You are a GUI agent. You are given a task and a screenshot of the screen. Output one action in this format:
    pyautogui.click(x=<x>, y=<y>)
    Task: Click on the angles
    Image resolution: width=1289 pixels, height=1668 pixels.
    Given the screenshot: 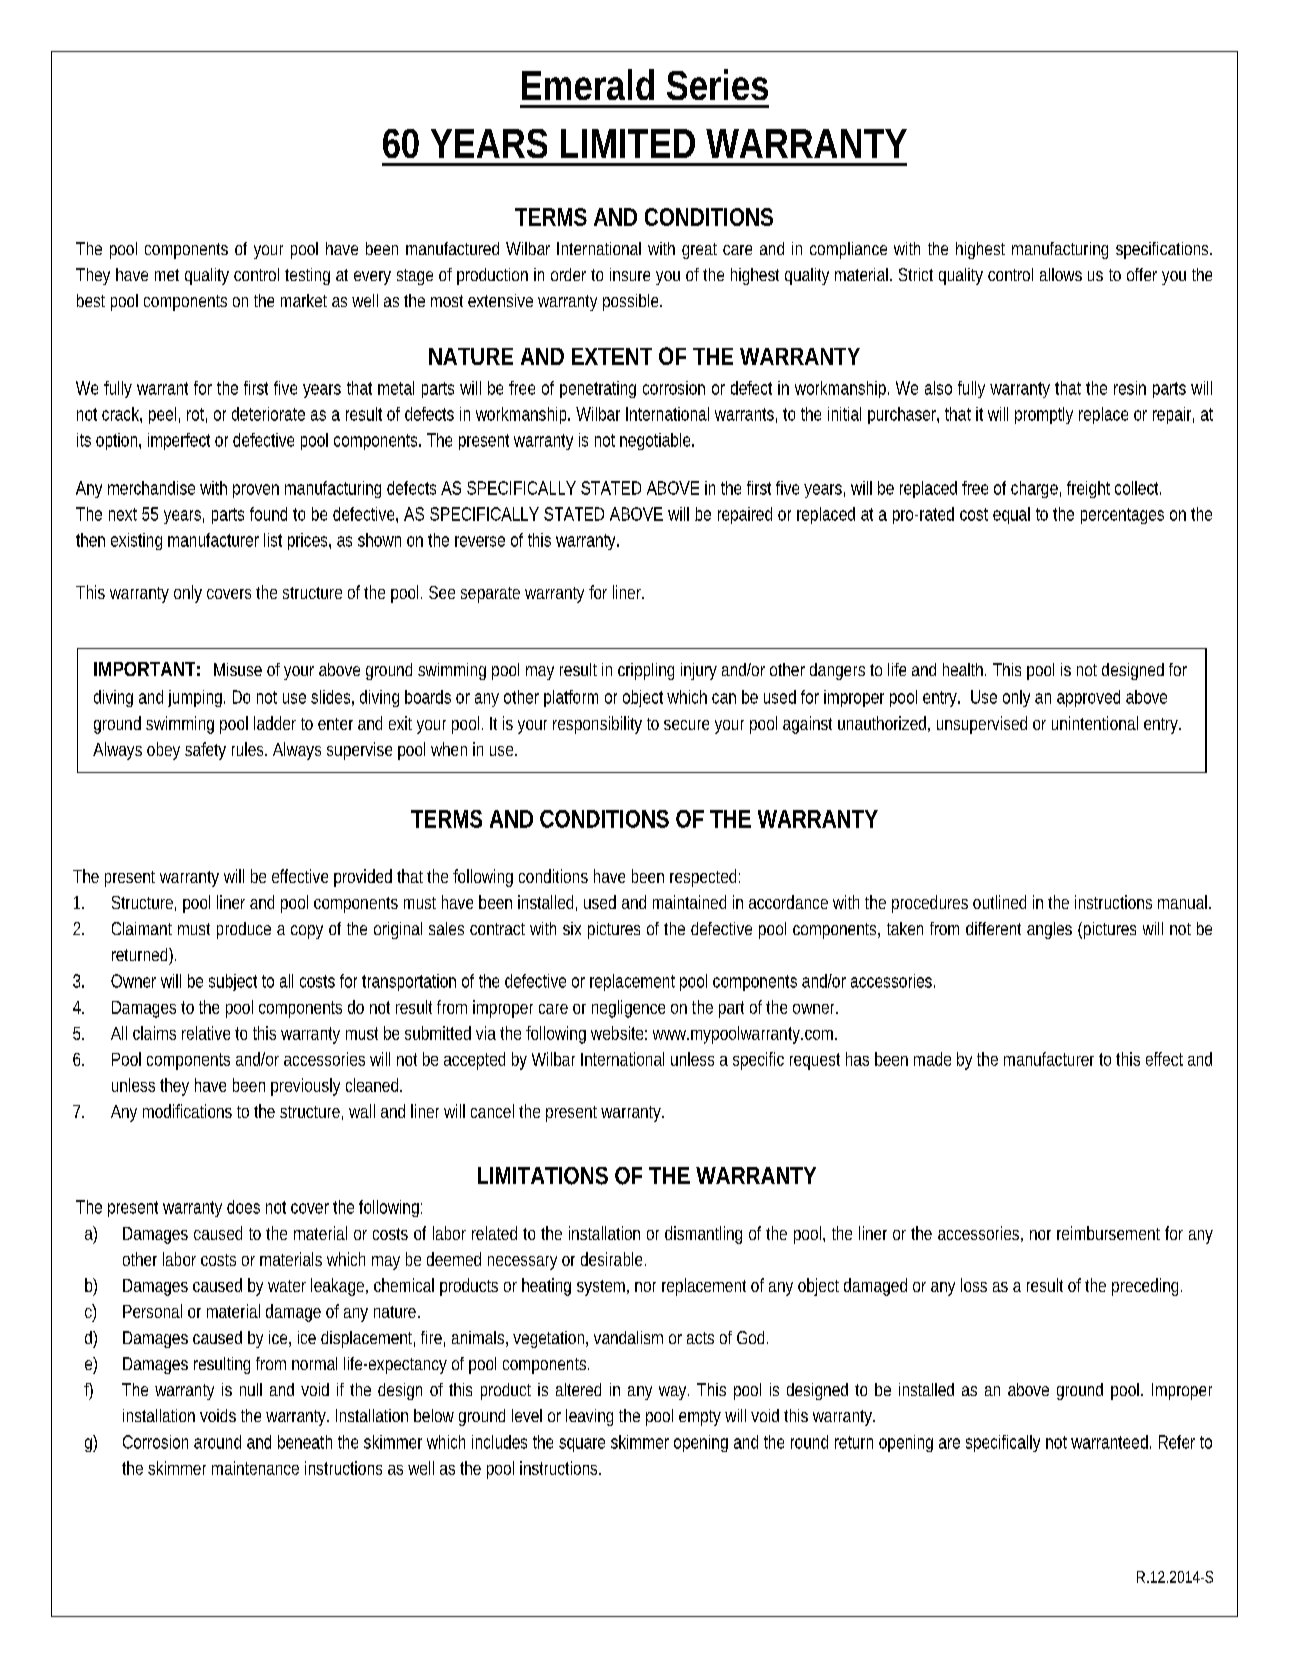 What is the action you would take?
    pyautogui.click(x=1049, y=930)
